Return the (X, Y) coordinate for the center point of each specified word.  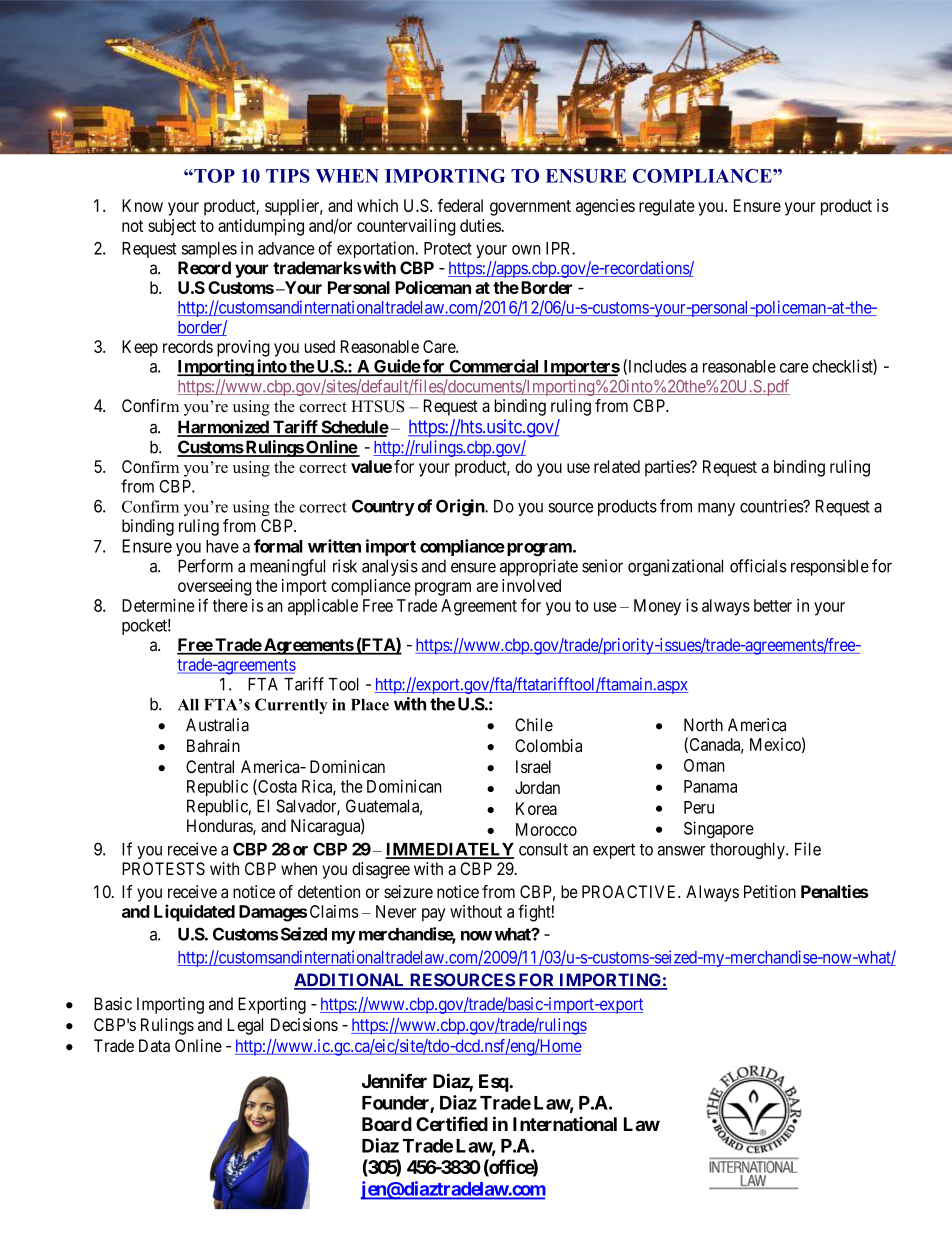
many (716, 509)
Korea (536, 808)
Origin (461, 507)
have (222, 546)
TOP (213, 176)
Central (210, 766)
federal (460, 205)
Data (154, 1045)
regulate (667, 207)
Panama (710, 786)
